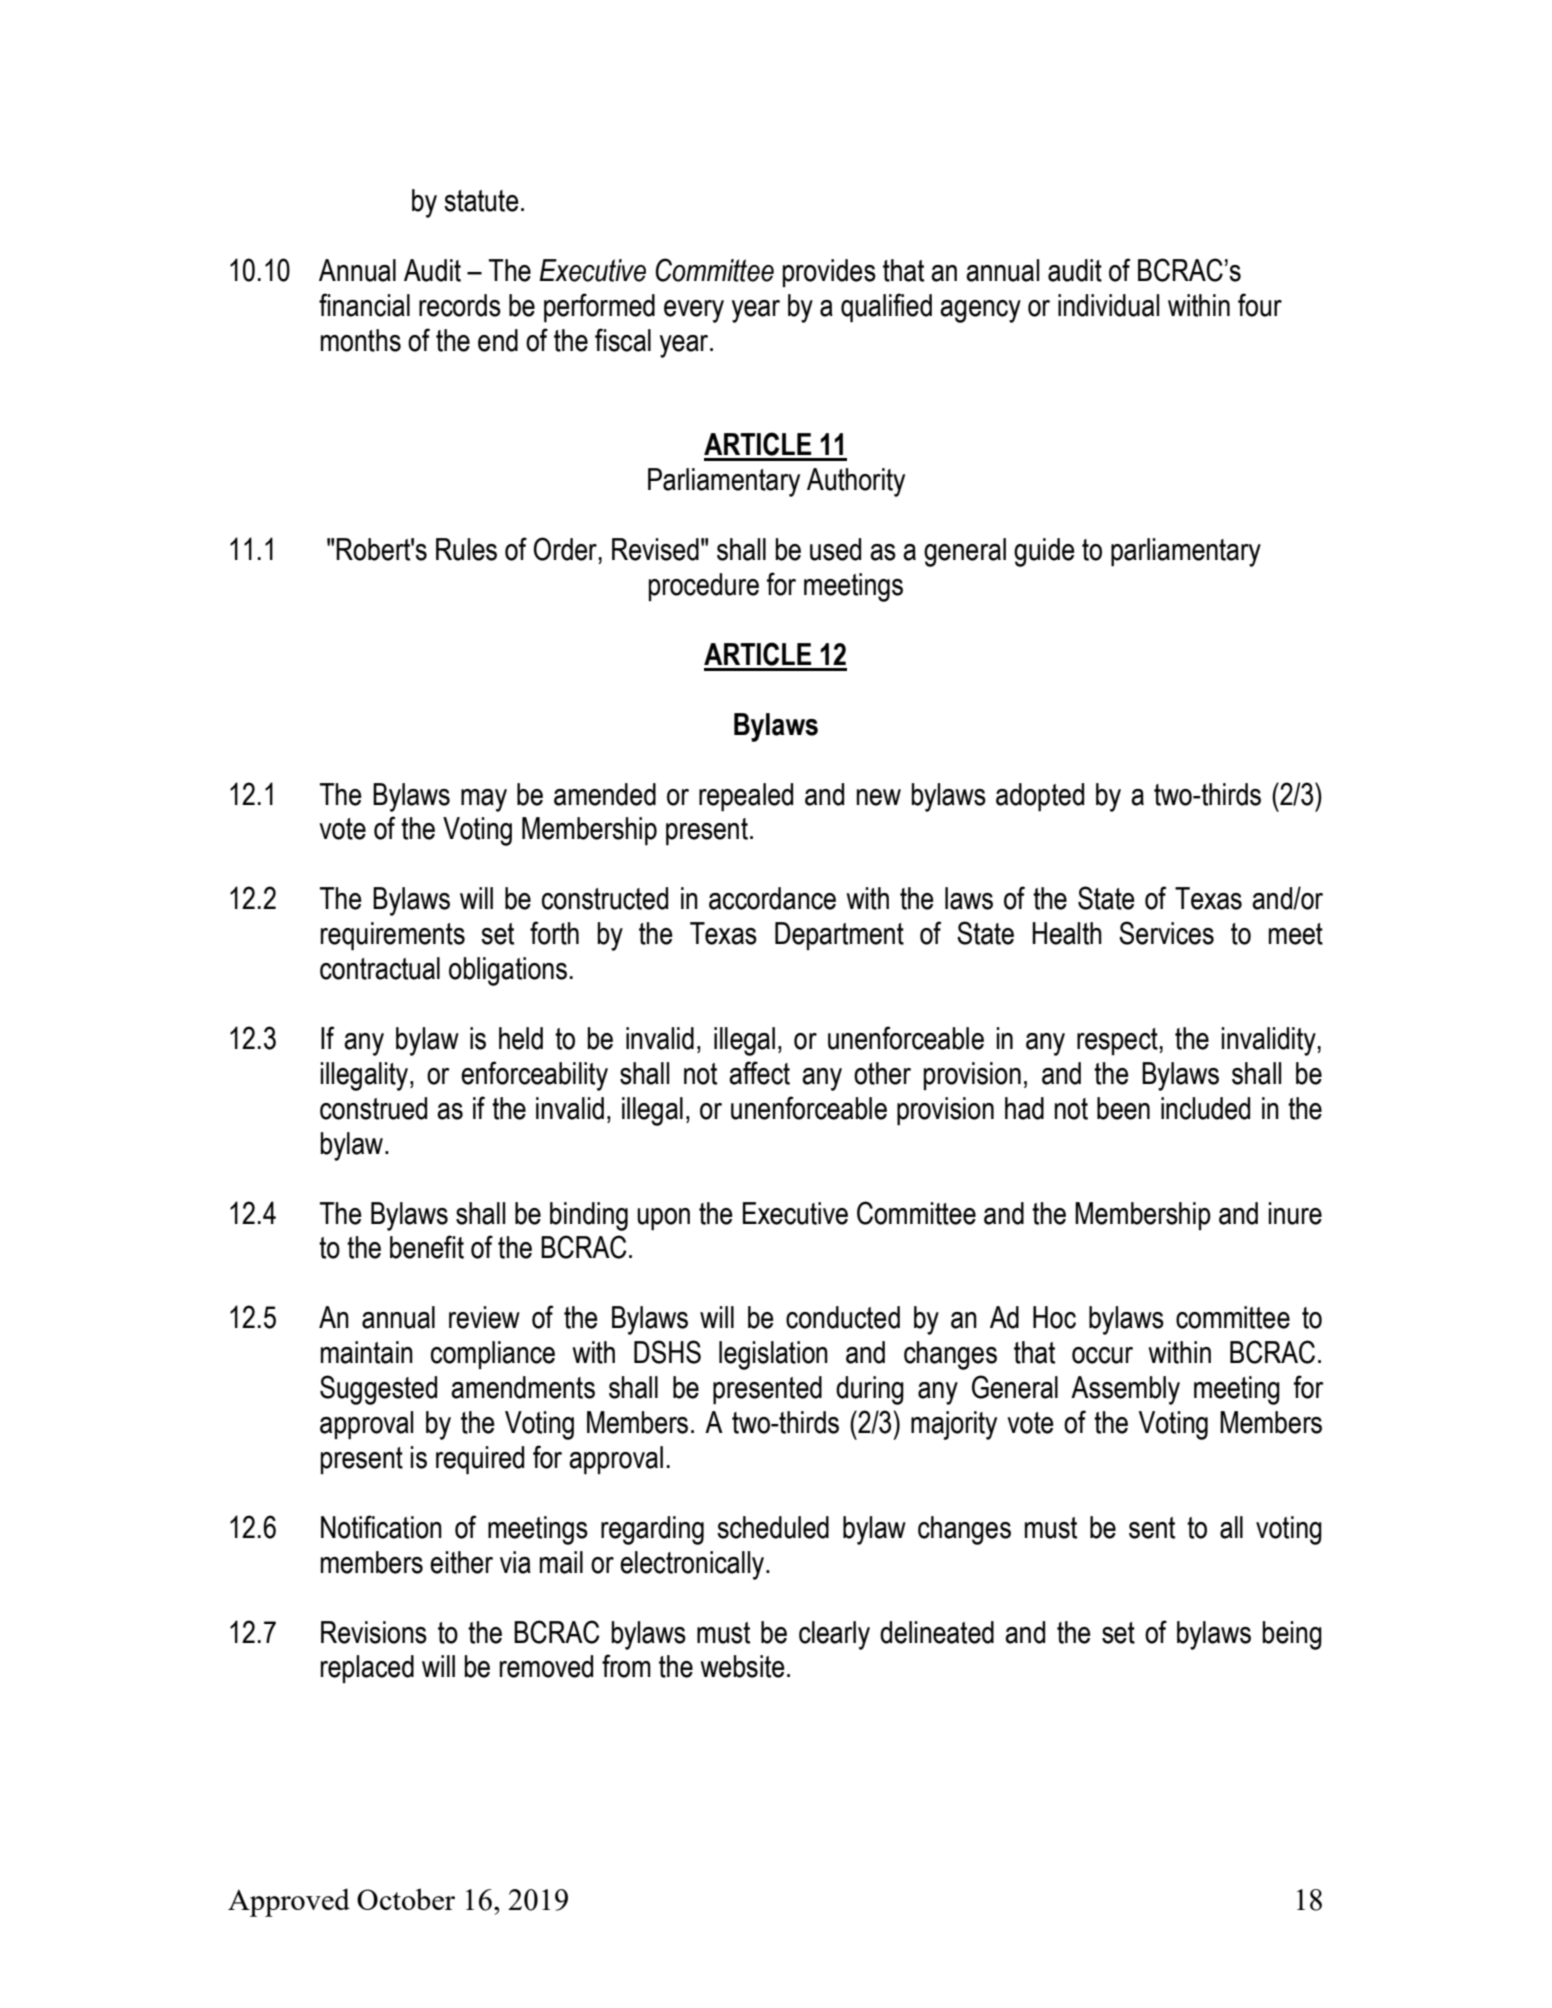 The width and height of the screenshot is (1552, 2008). I want to click on provides, so click(829, 273).
